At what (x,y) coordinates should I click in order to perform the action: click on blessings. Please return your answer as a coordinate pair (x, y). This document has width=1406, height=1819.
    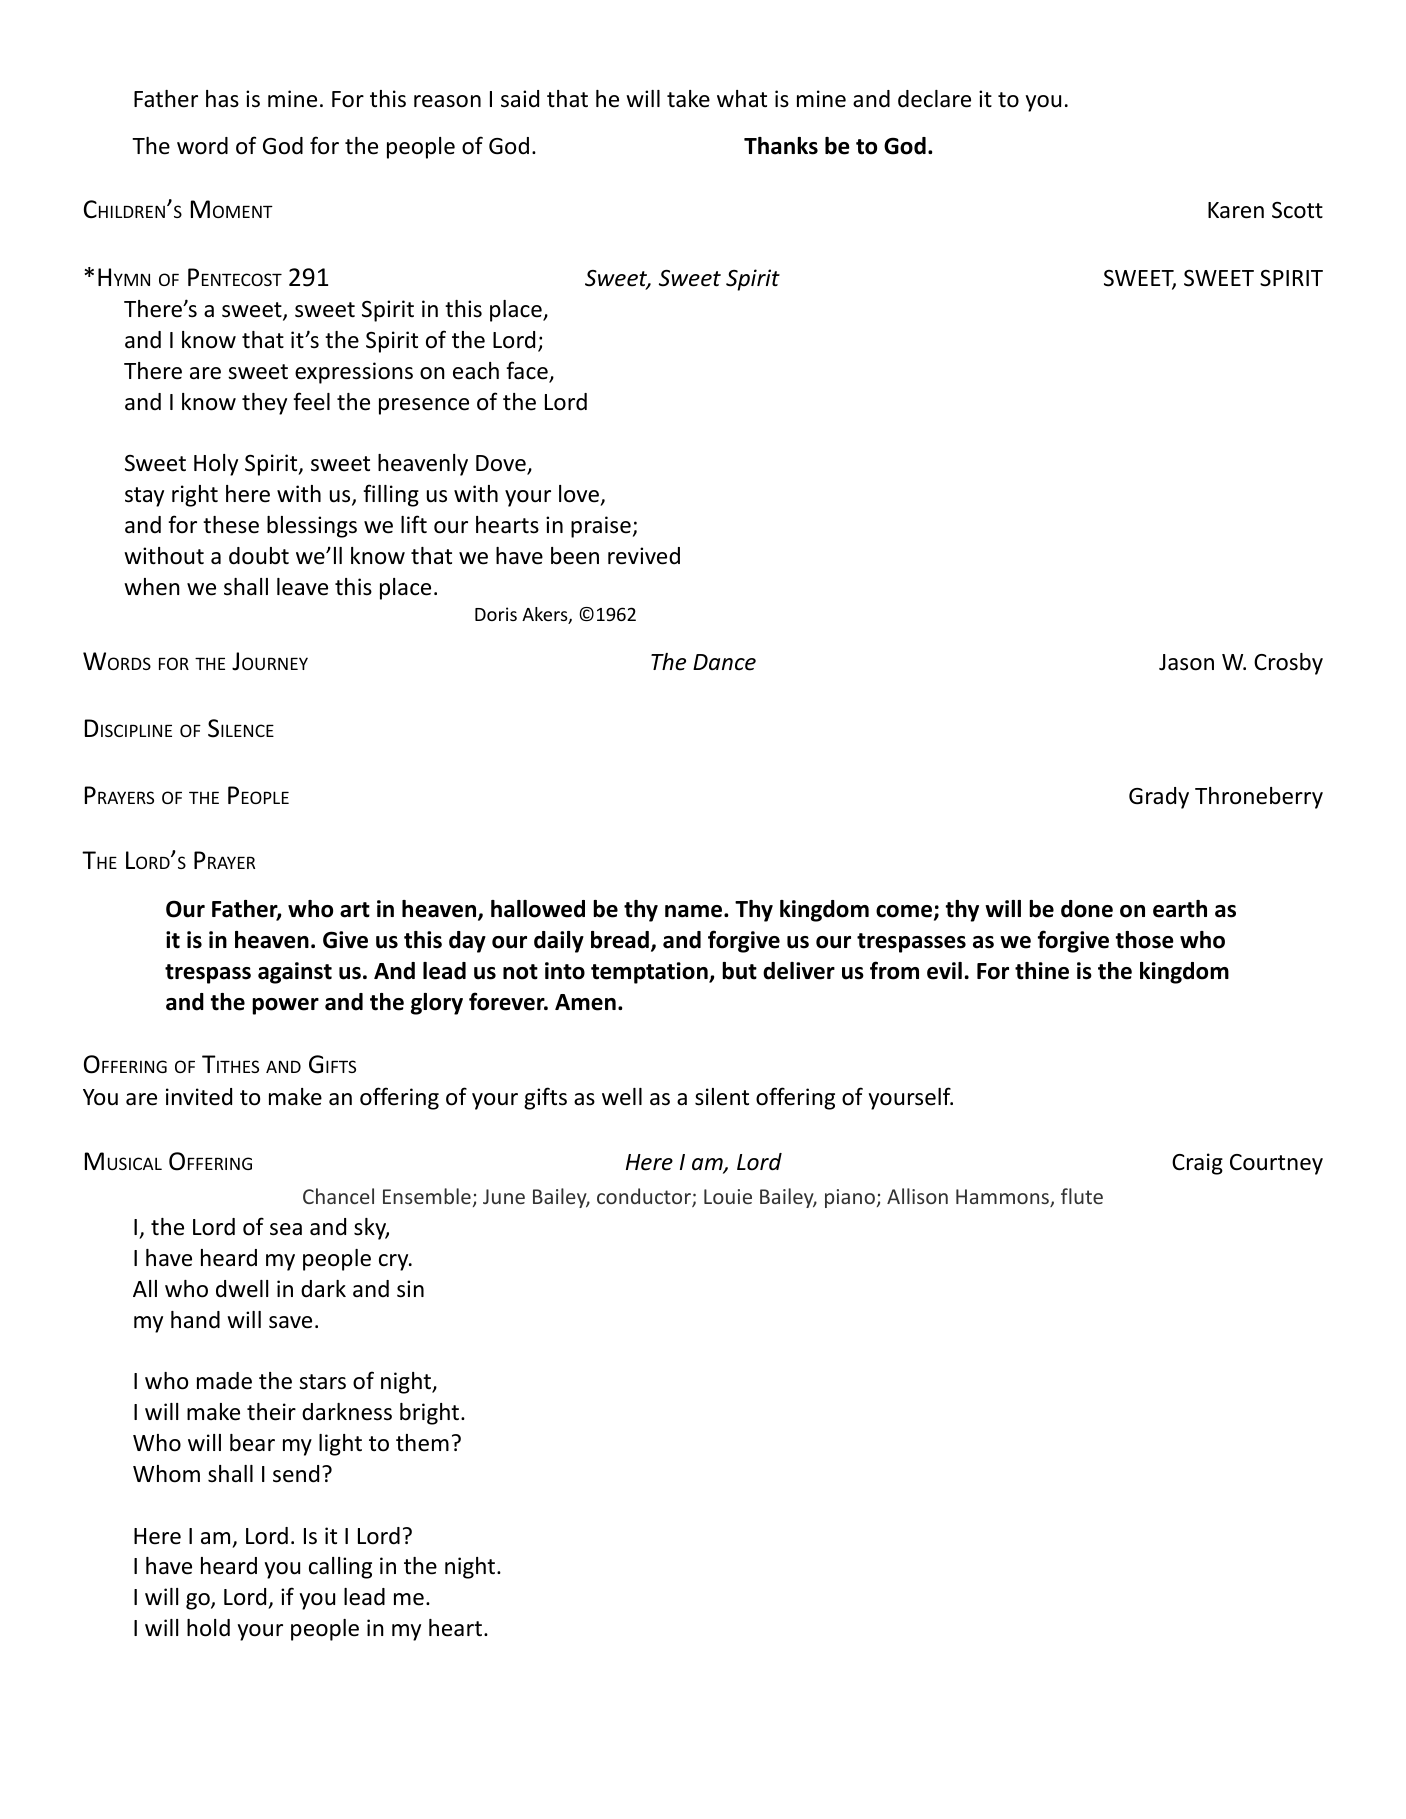
    Looking at the image, I should click on (312, 527).
